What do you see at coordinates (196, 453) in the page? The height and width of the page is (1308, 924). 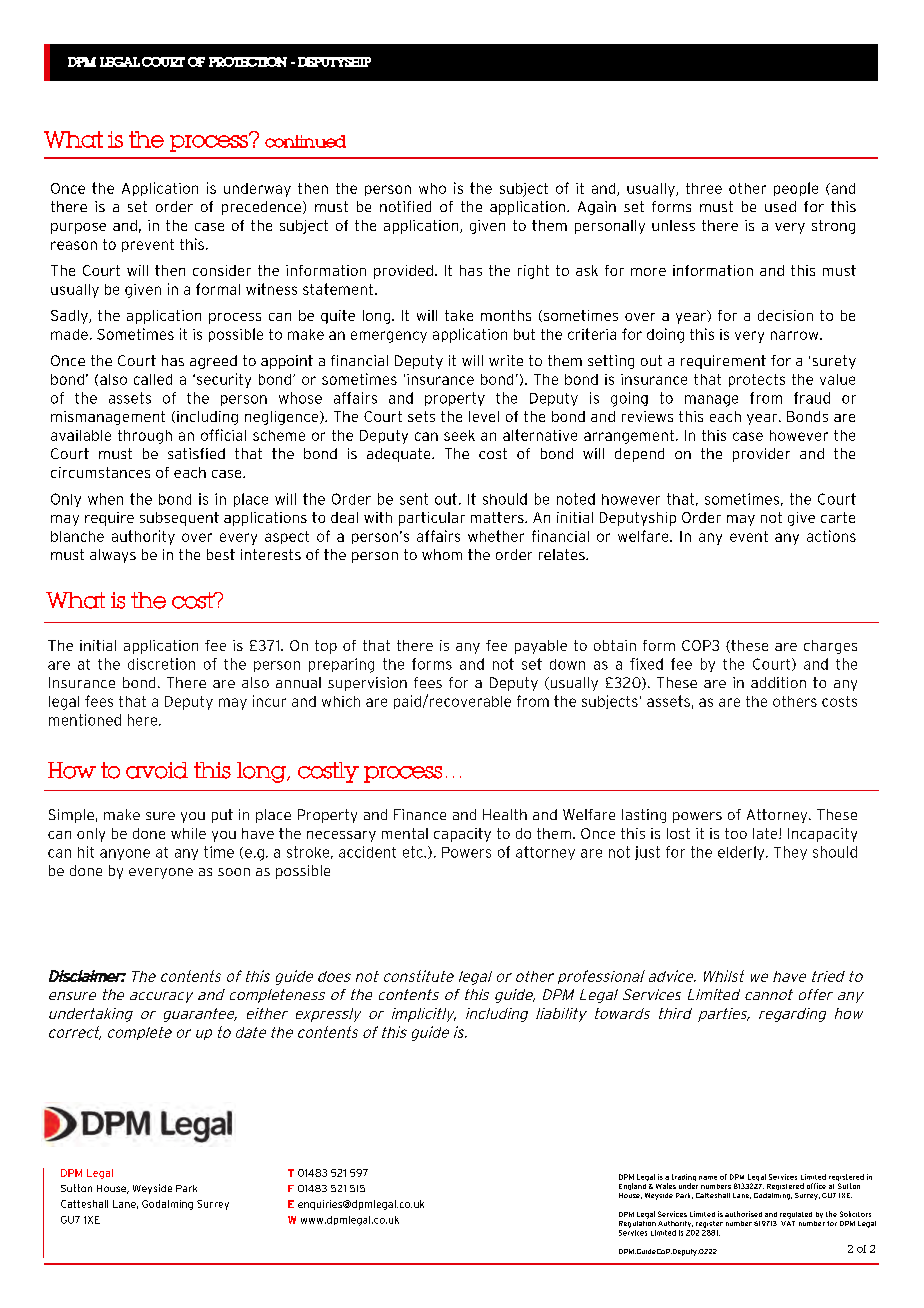 I see `satisfied` at bounding box center [196, 453].
